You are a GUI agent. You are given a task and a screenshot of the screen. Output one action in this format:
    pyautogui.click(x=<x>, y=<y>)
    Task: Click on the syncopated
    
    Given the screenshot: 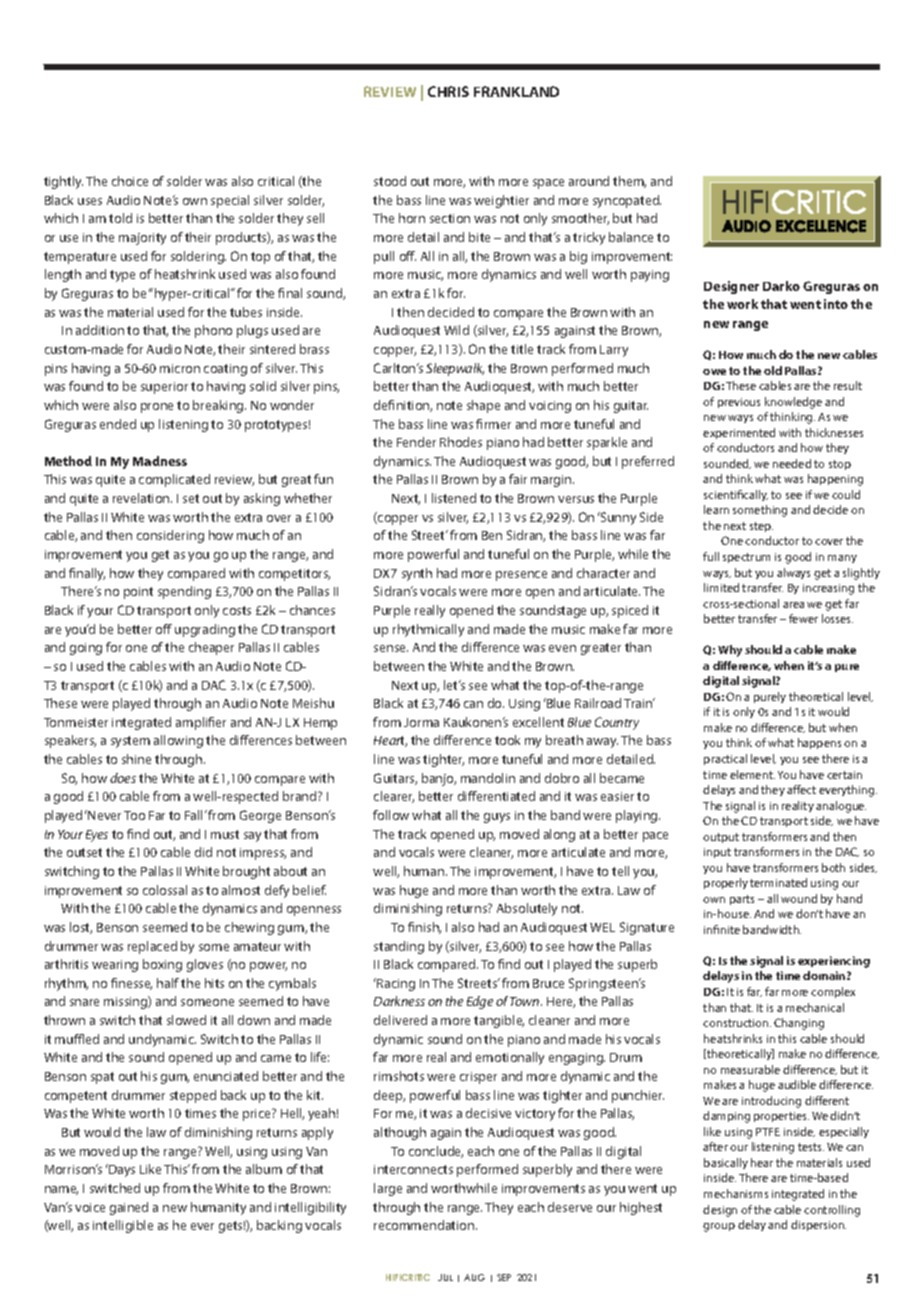 What is the action you would take?
    pyautogui.click(x=627, y=201)
